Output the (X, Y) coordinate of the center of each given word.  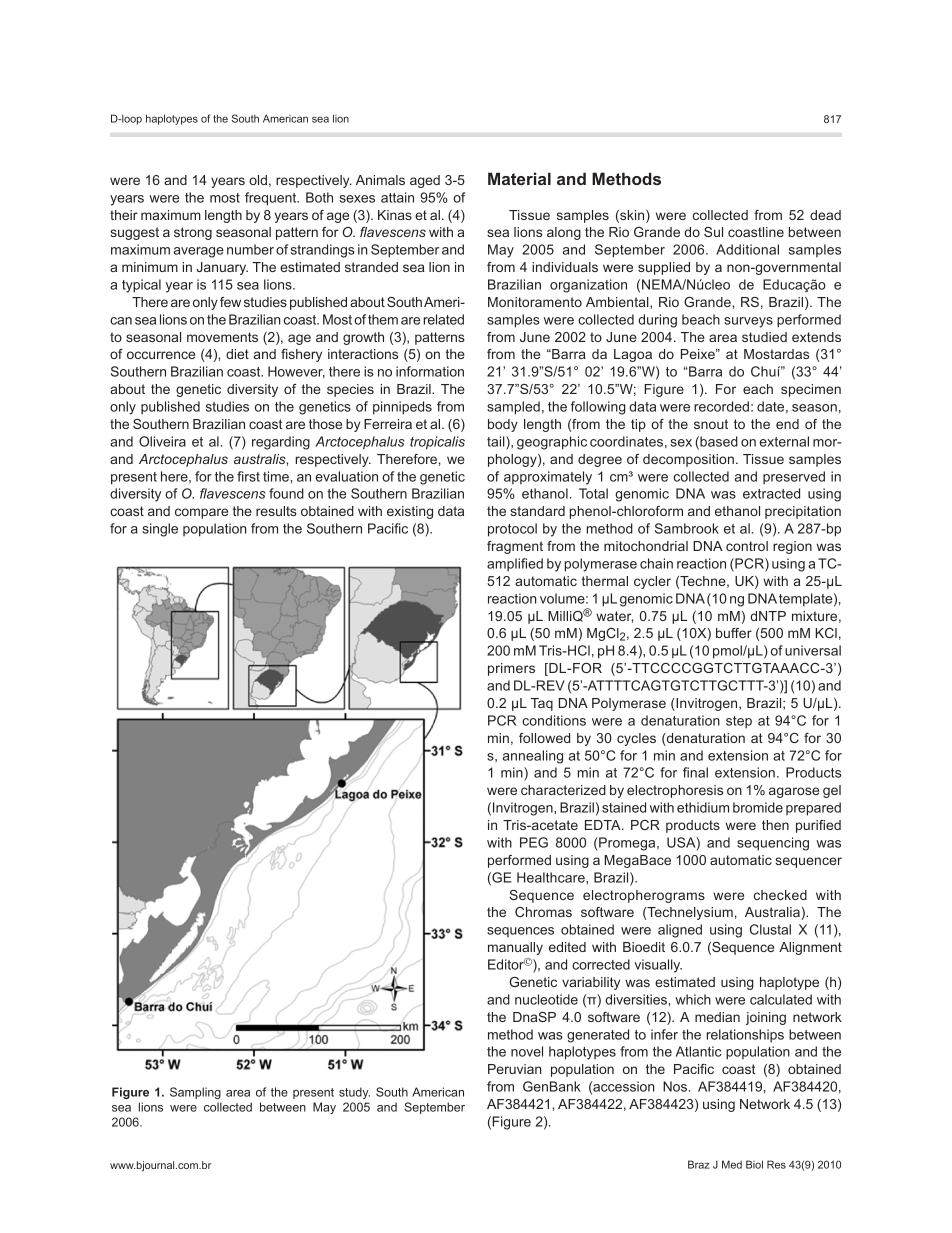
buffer (734, 633)
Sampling (195, 1093)
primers (511, 669)
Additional (747, 249)
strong (193, 233)
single (160, 530)
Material (519, 178)
